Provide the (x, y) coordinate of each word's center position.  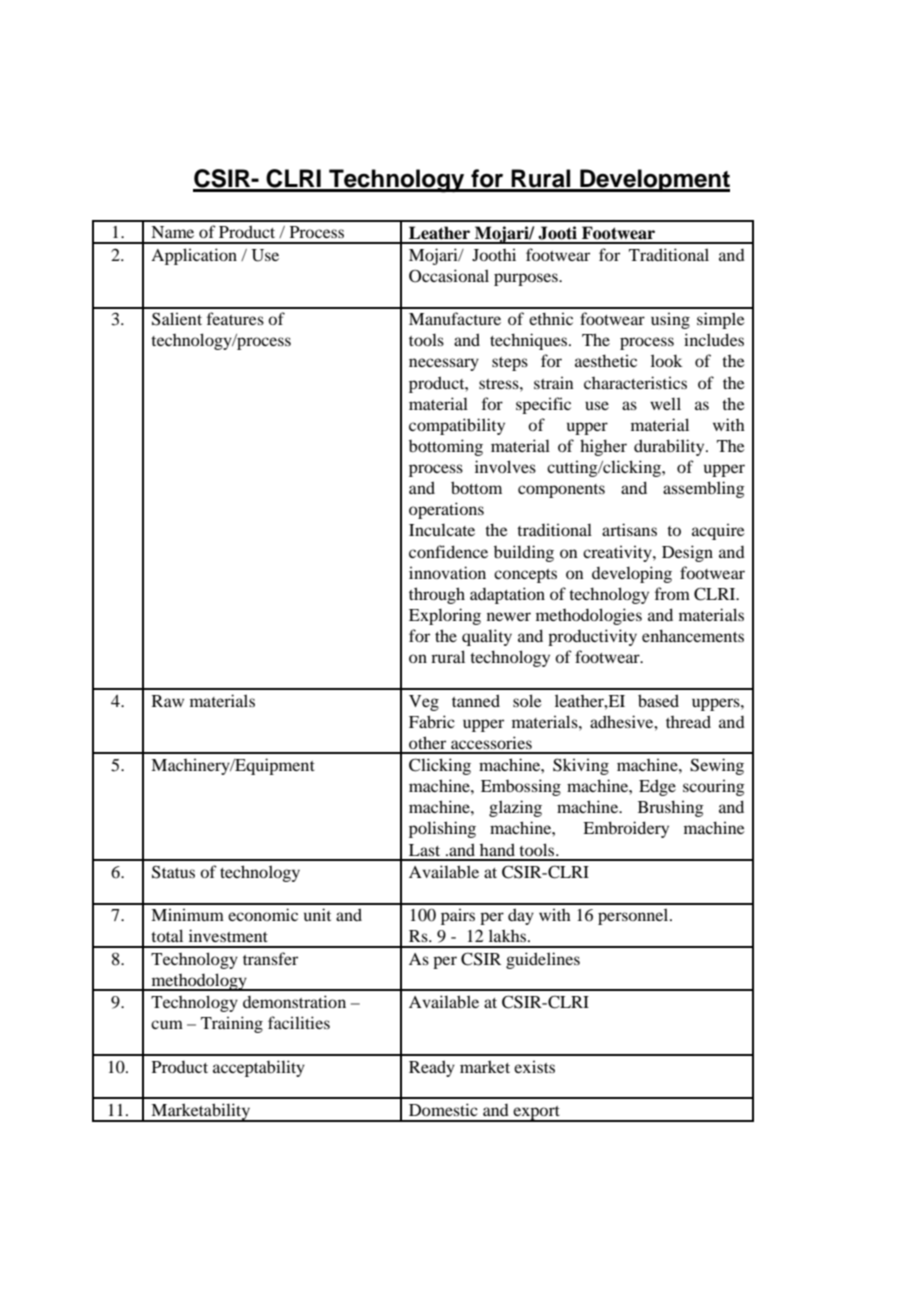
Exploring (445, 616)
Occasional (449, 276)
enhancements (693, 635)
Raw (168, 701)
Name (172, 232)
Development (654, 180)
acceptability (259, 1068)
